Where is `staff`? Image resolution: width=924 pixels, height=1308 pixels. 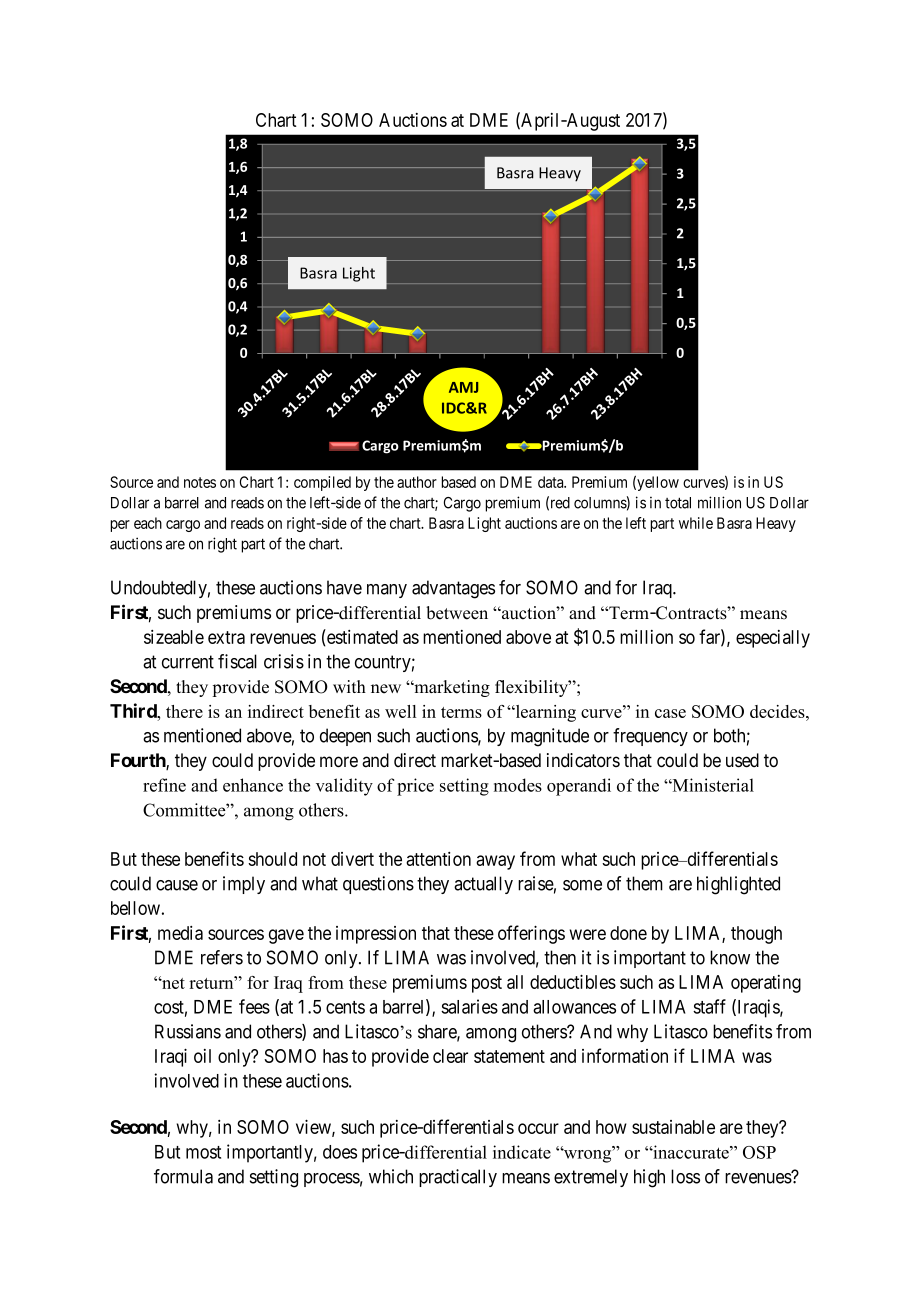
staff is located at coordinates (709, 1006).
